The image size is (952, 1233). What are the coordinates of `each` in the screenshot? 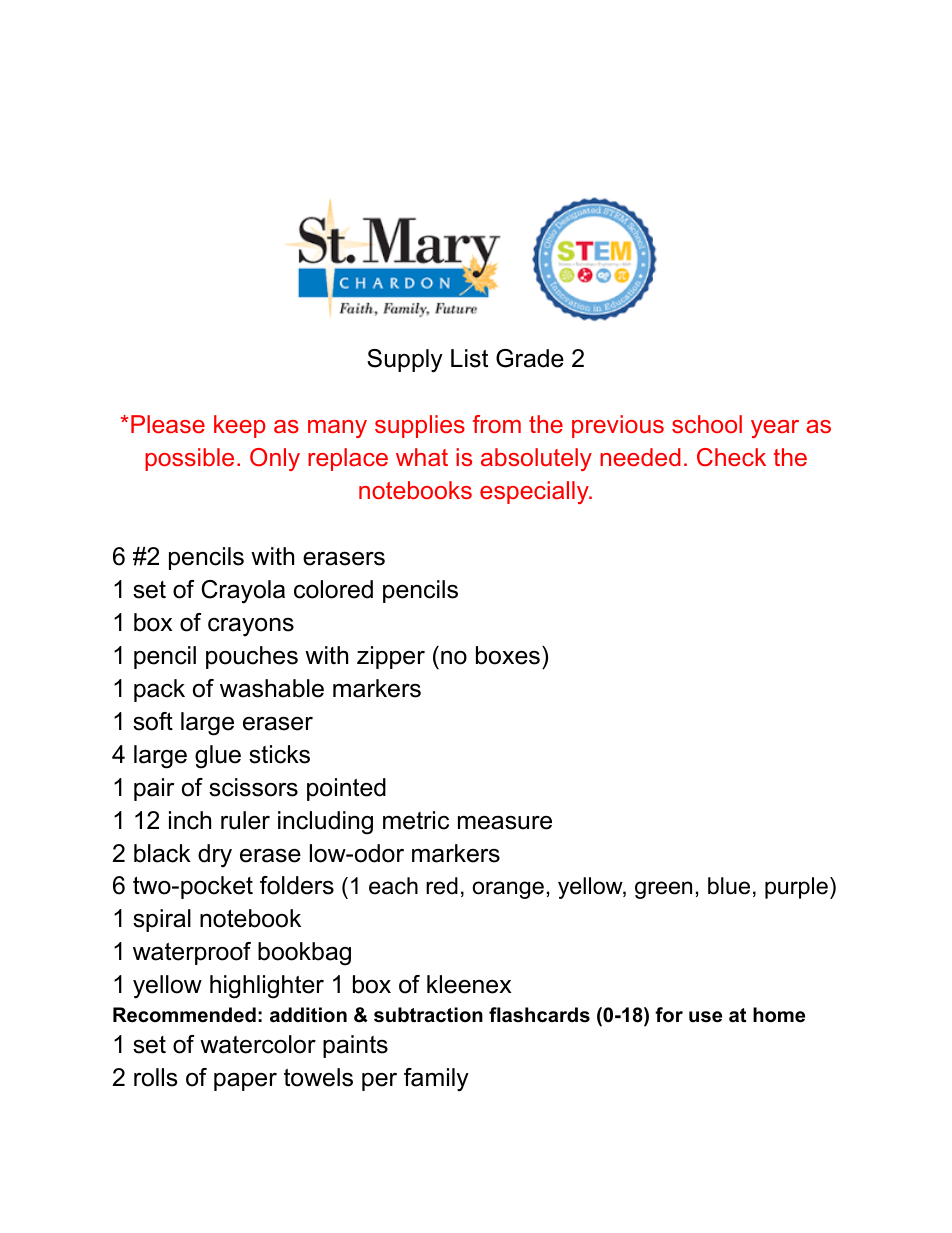 It's located at (393, 886).
